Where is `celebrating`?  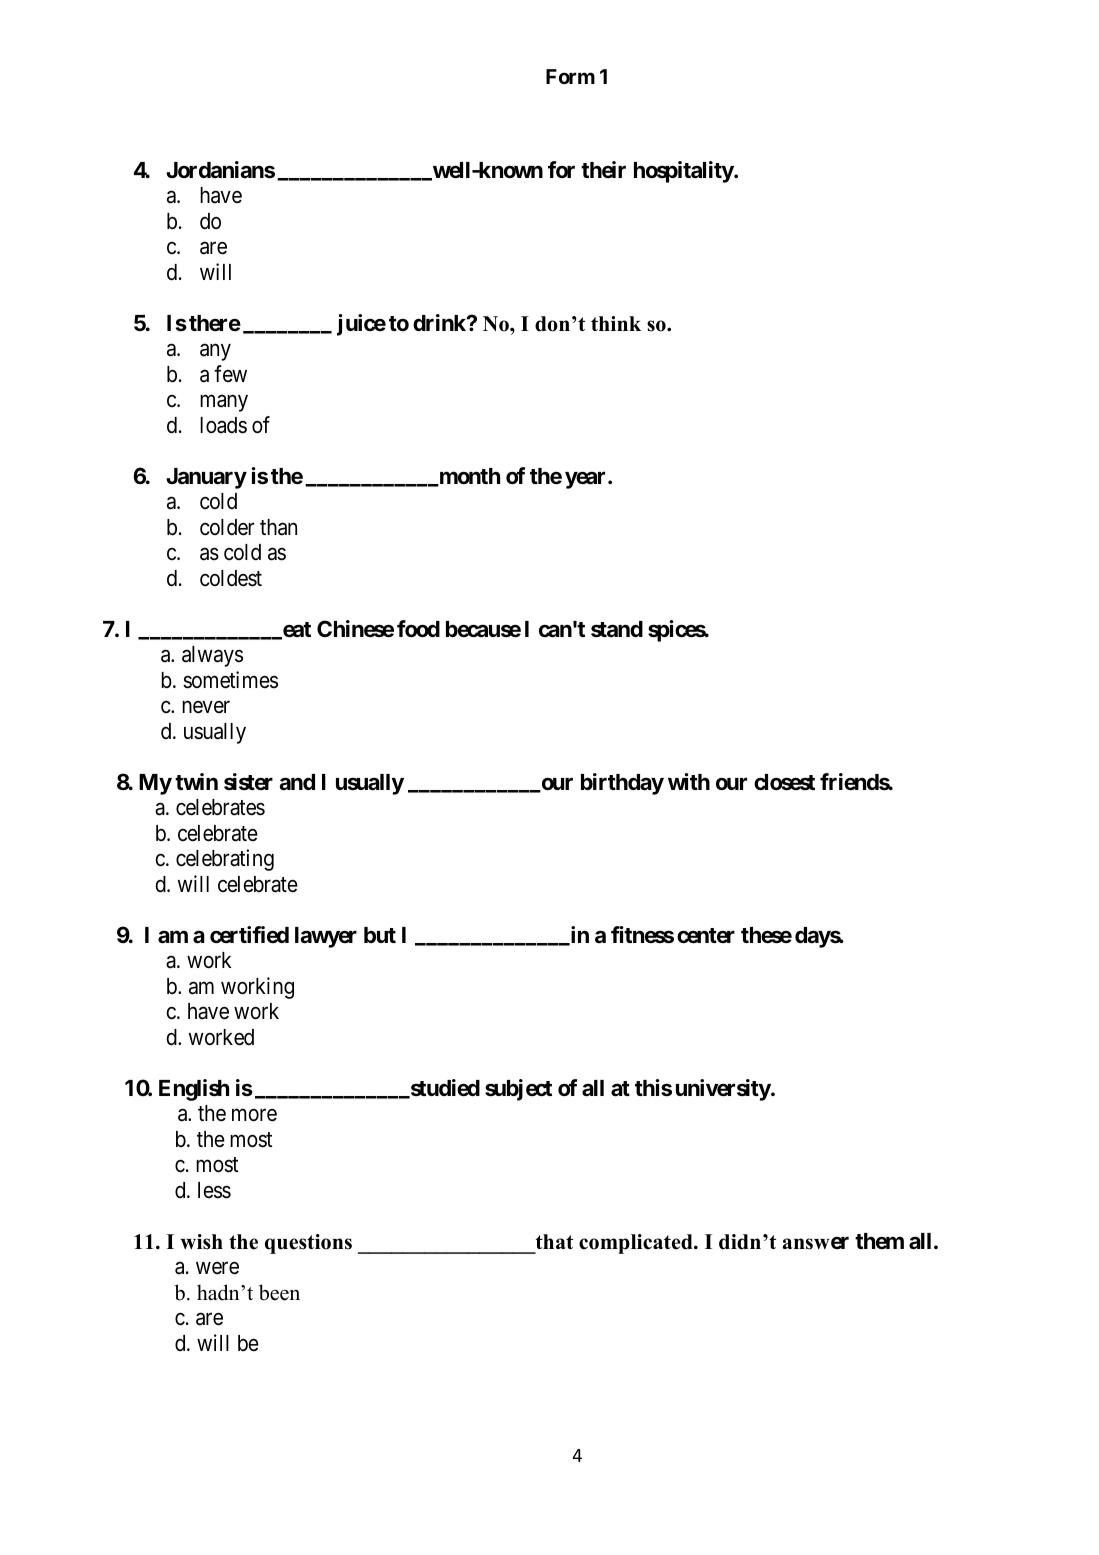
celebrating is located at coordinates (225, 860).
